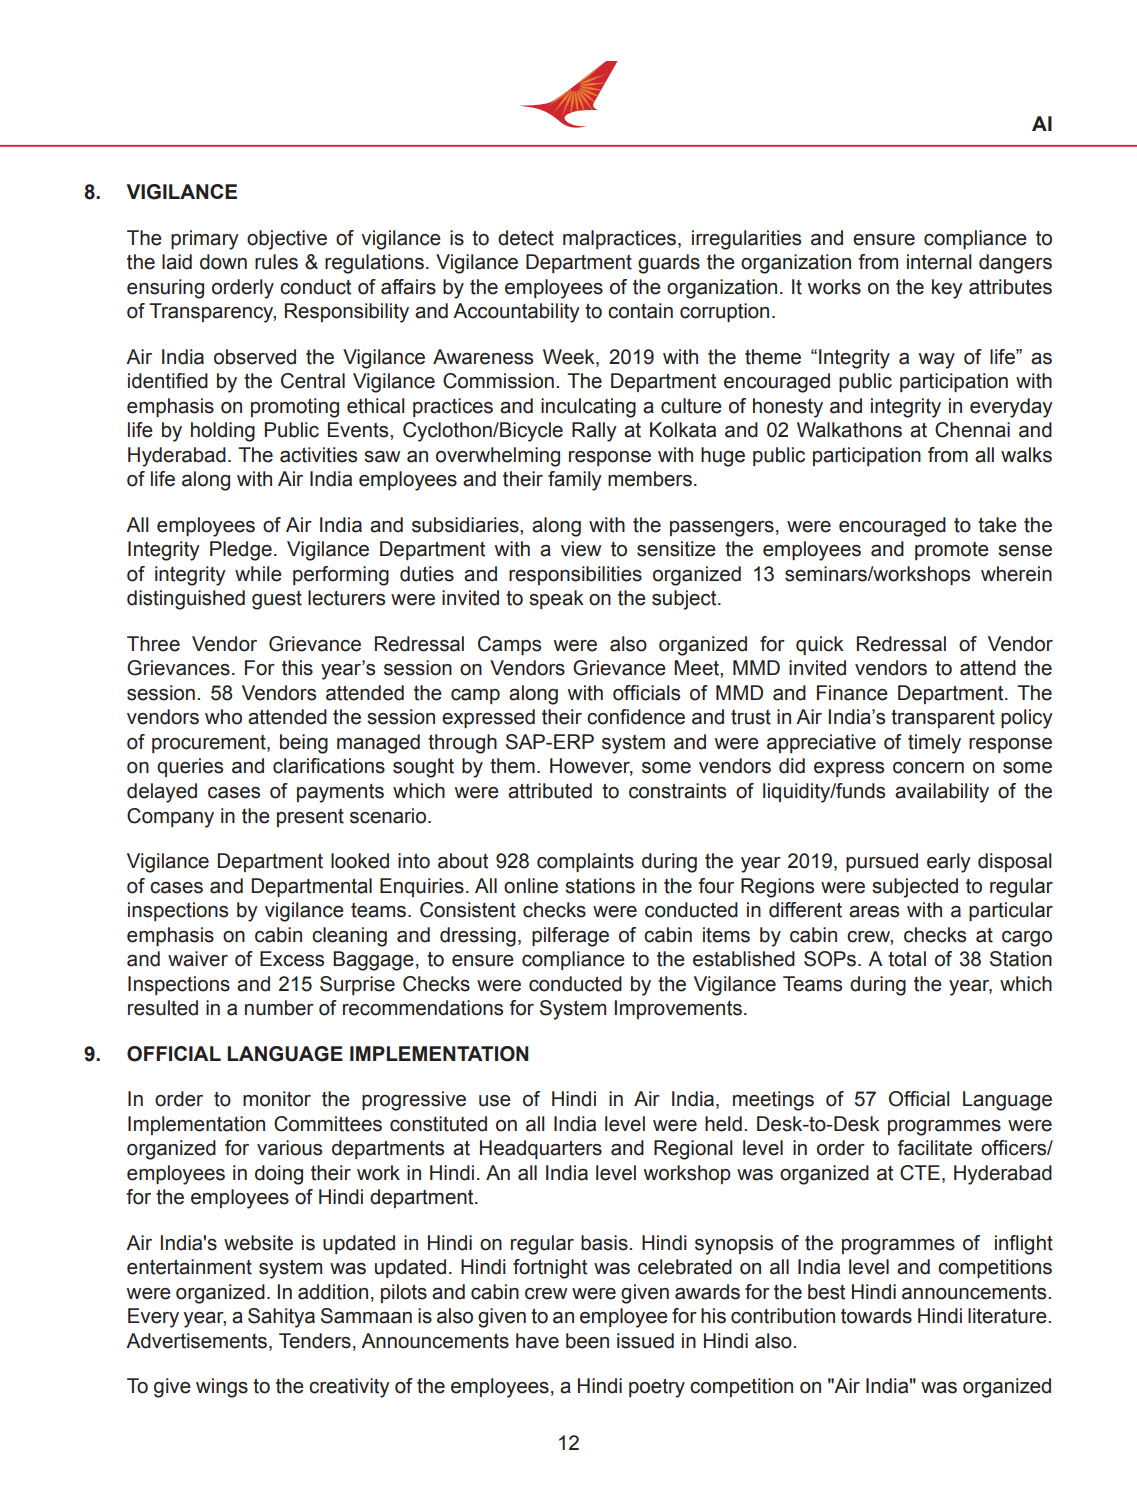  What do you see at coordinates (550, 791) in the screenshot?
I see `attributed` at bounding box center [550, 791].
